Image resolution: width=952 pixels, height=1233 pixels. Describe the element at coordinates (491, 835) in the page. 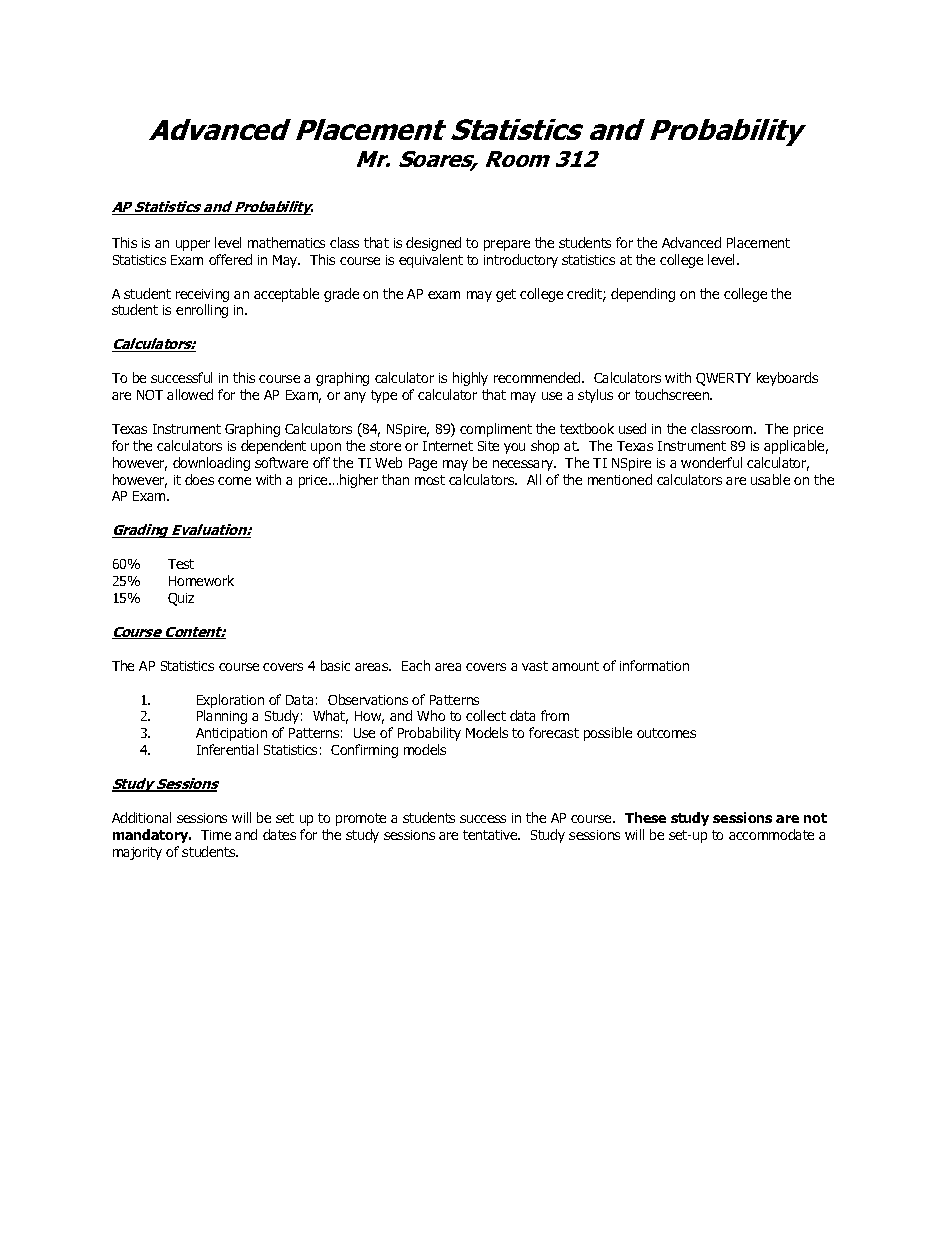

I see `tentative` at that location.
